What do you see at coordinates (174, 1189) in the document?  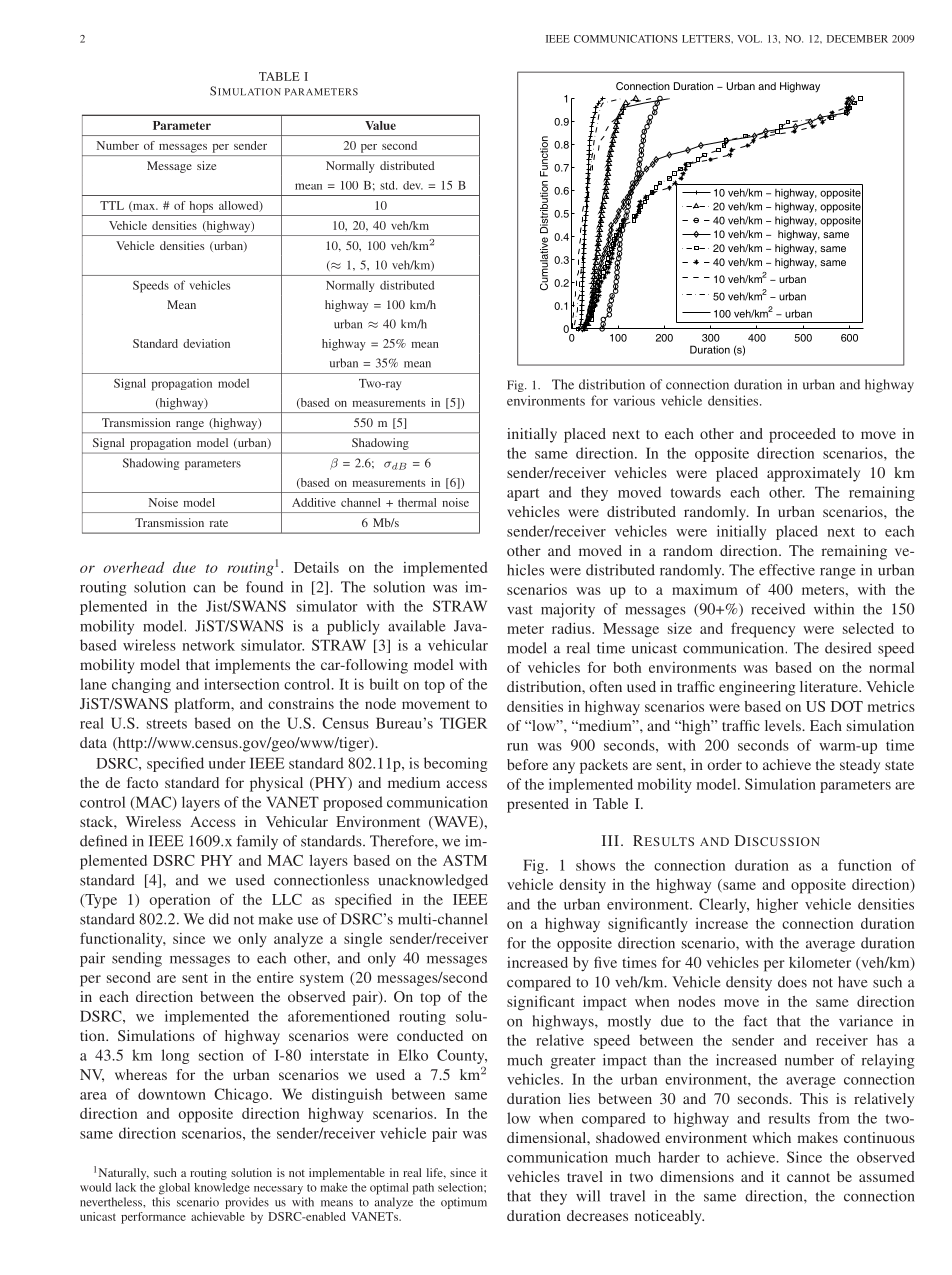 I see `global` at bounding box center [174, 1189].
